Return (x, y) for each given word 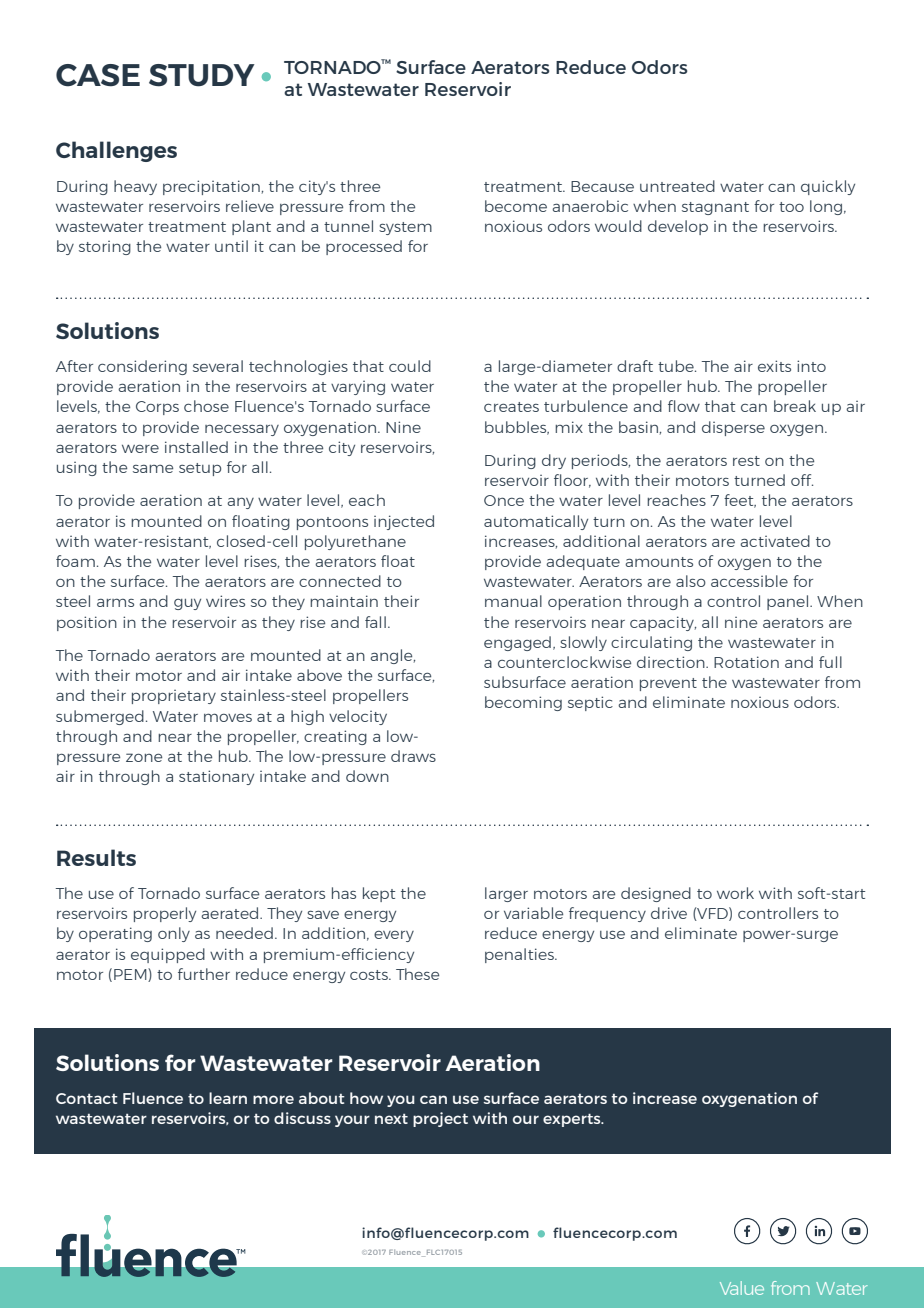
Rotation (746, 662)
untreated (677, 186)
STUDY (202, 75)
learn (228, 1098)
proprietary (174, 697)
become (516, 206)
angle (392, 656)
